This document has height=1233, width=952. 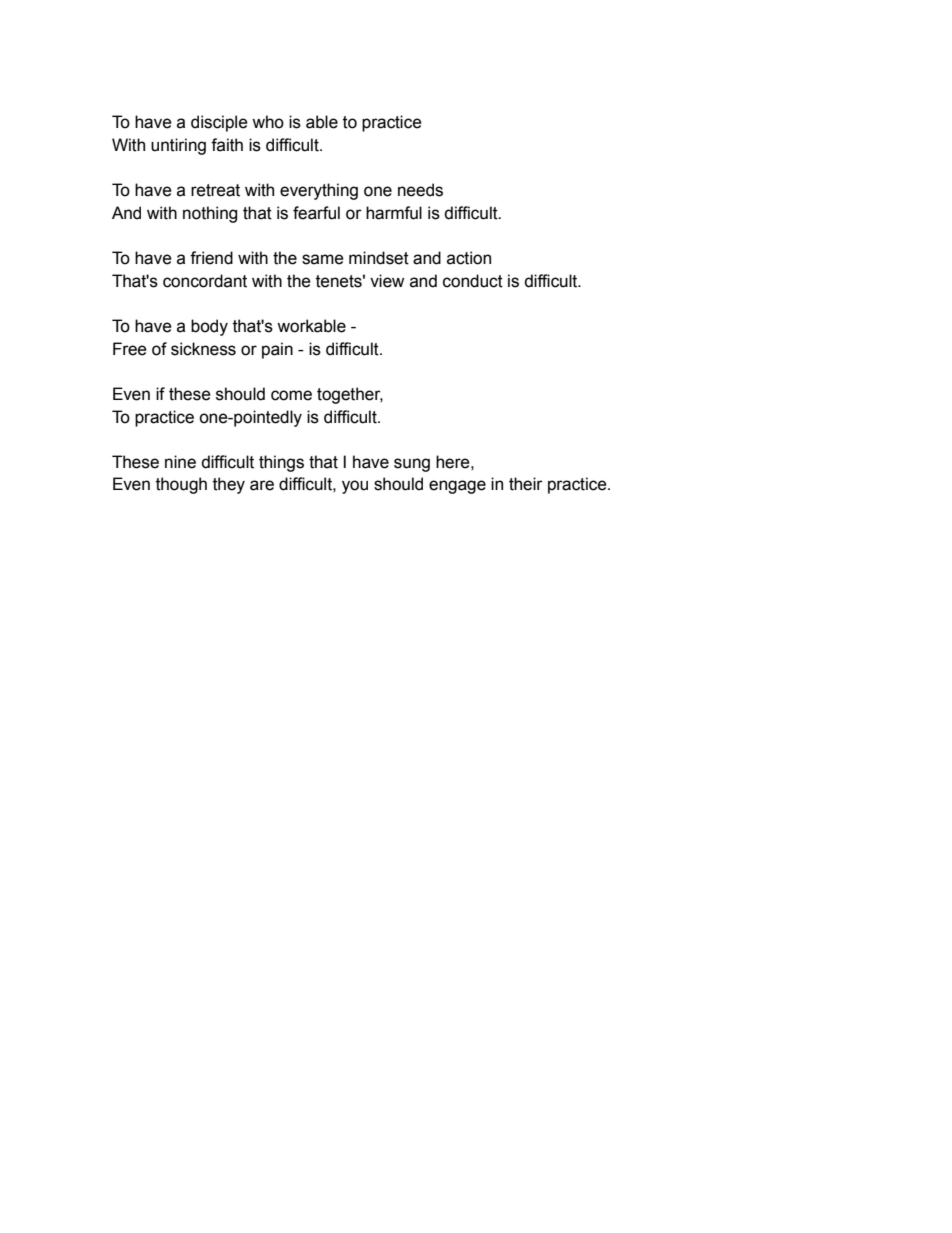 I want to click on conduct, so click(x=473, y=281).
